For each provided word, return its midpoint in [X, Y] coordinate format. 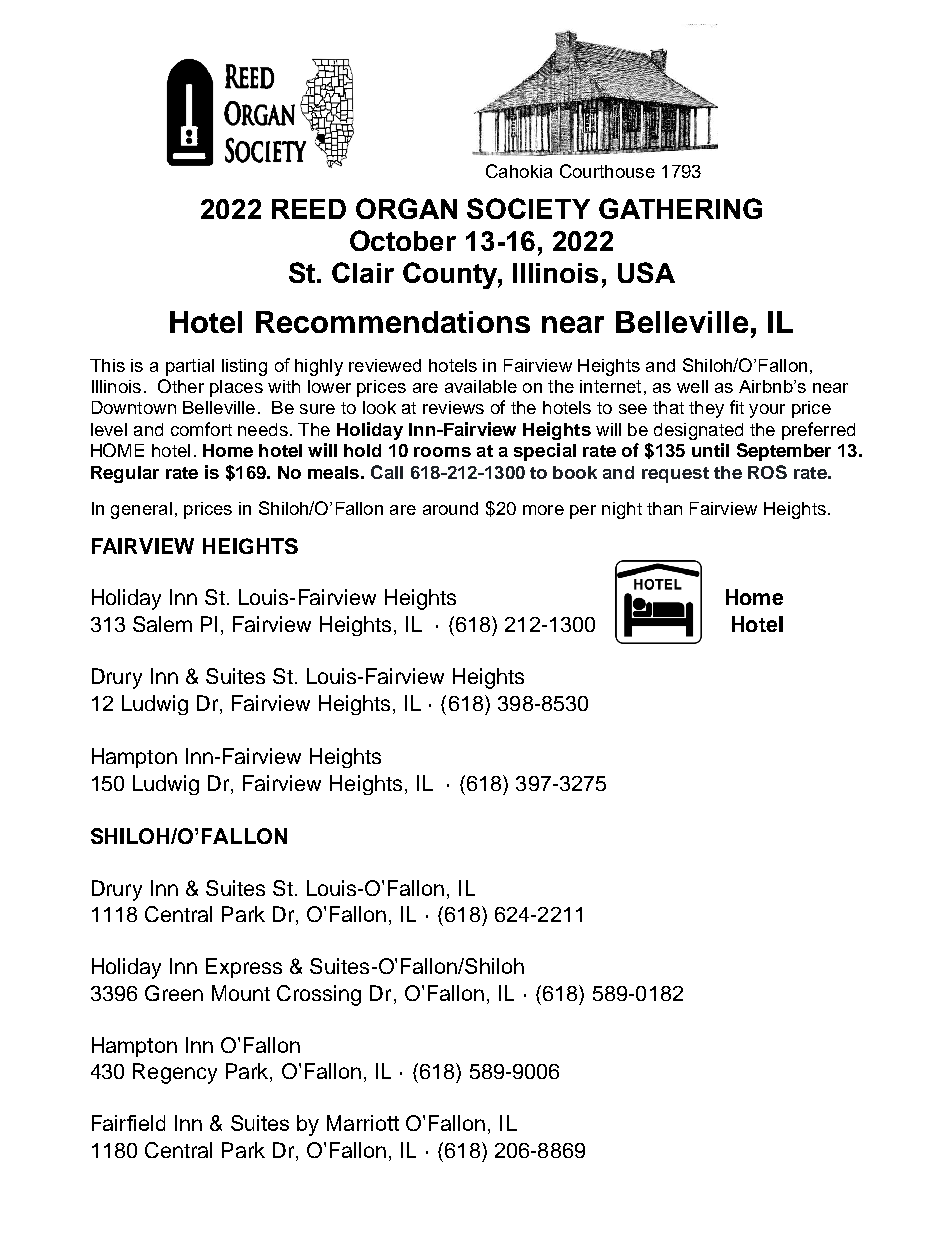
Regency [175, 1073]
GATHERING [680, 208]
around [450, 508]
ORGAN [406, 208]
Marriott [363, 1123]
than [664, 508]
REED [309, 209]
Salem [162, 624]
